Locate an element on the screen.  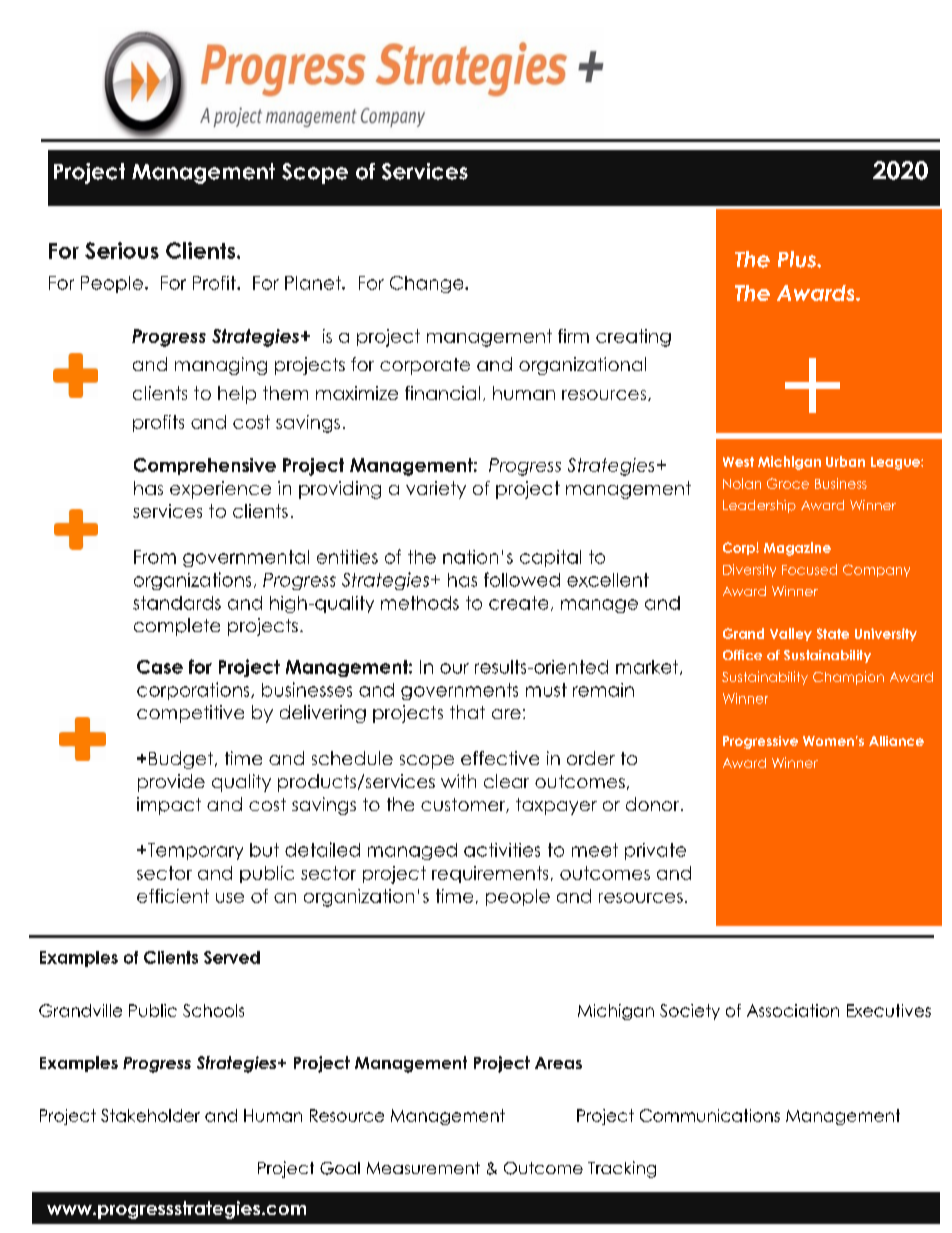
requirements is located at coordinates (490, 874).
